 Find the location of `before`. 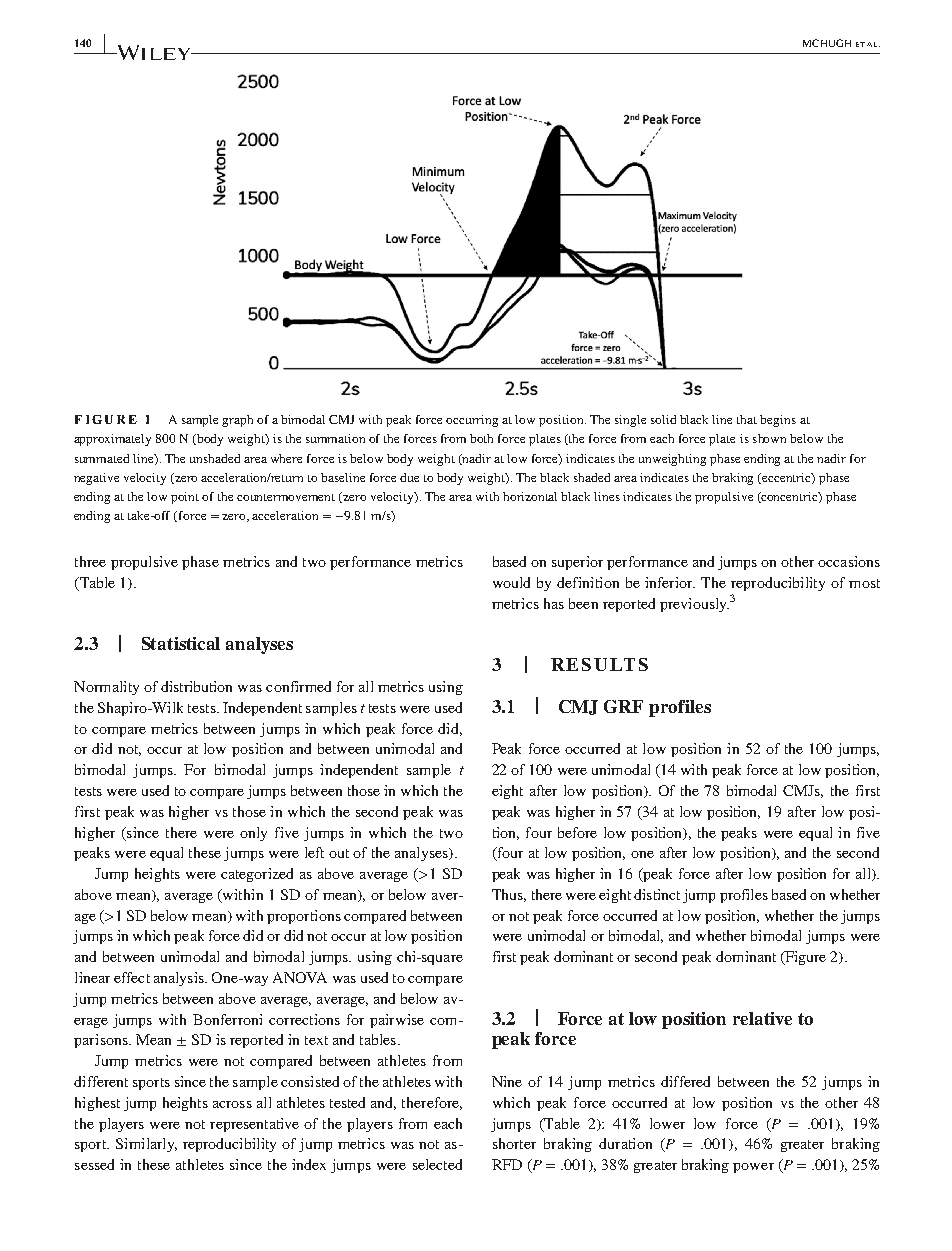

before is located at coordinates (577, 832).
